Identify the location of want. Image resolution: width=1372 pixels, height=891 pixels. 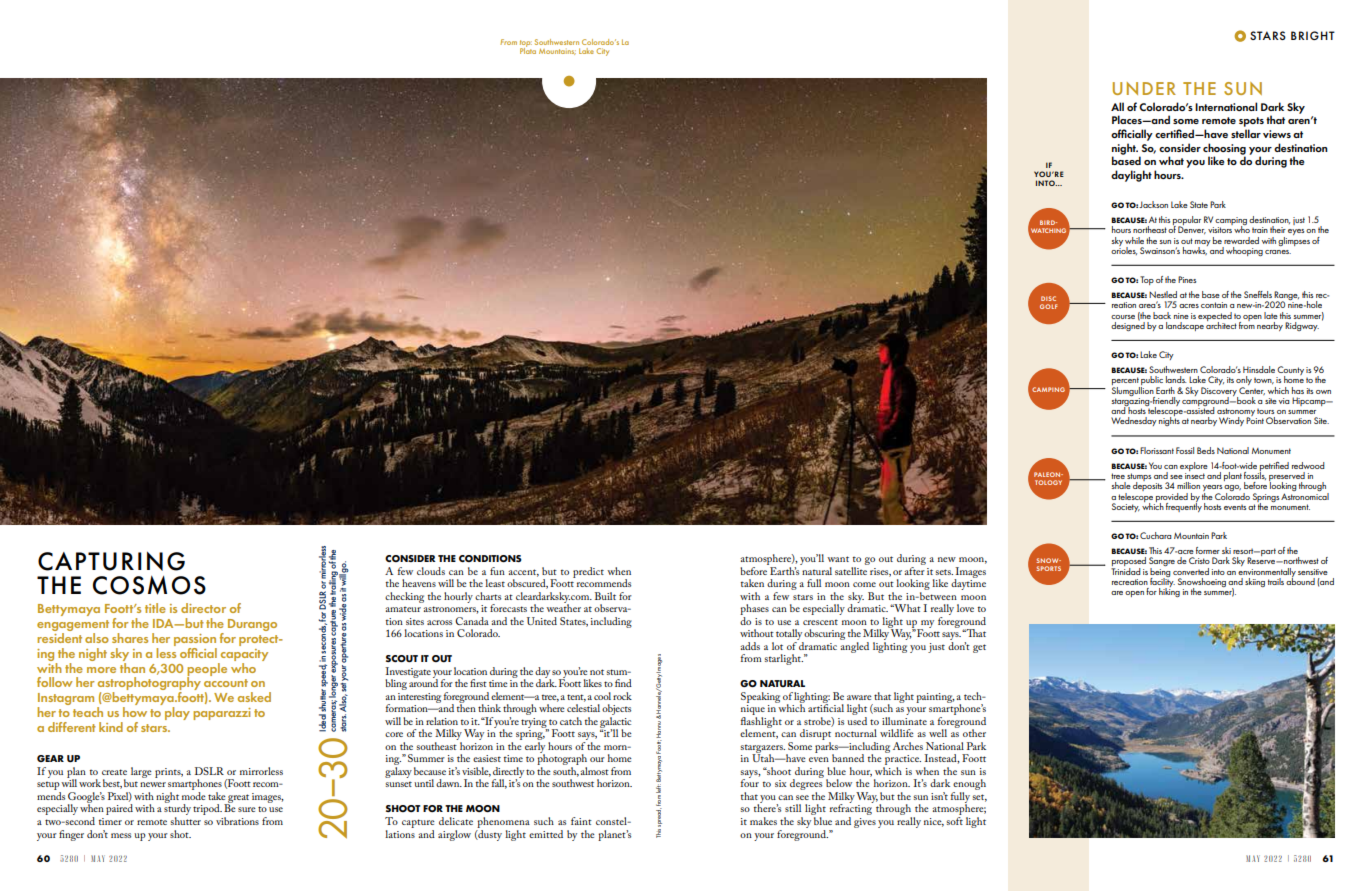
(838, 559).
